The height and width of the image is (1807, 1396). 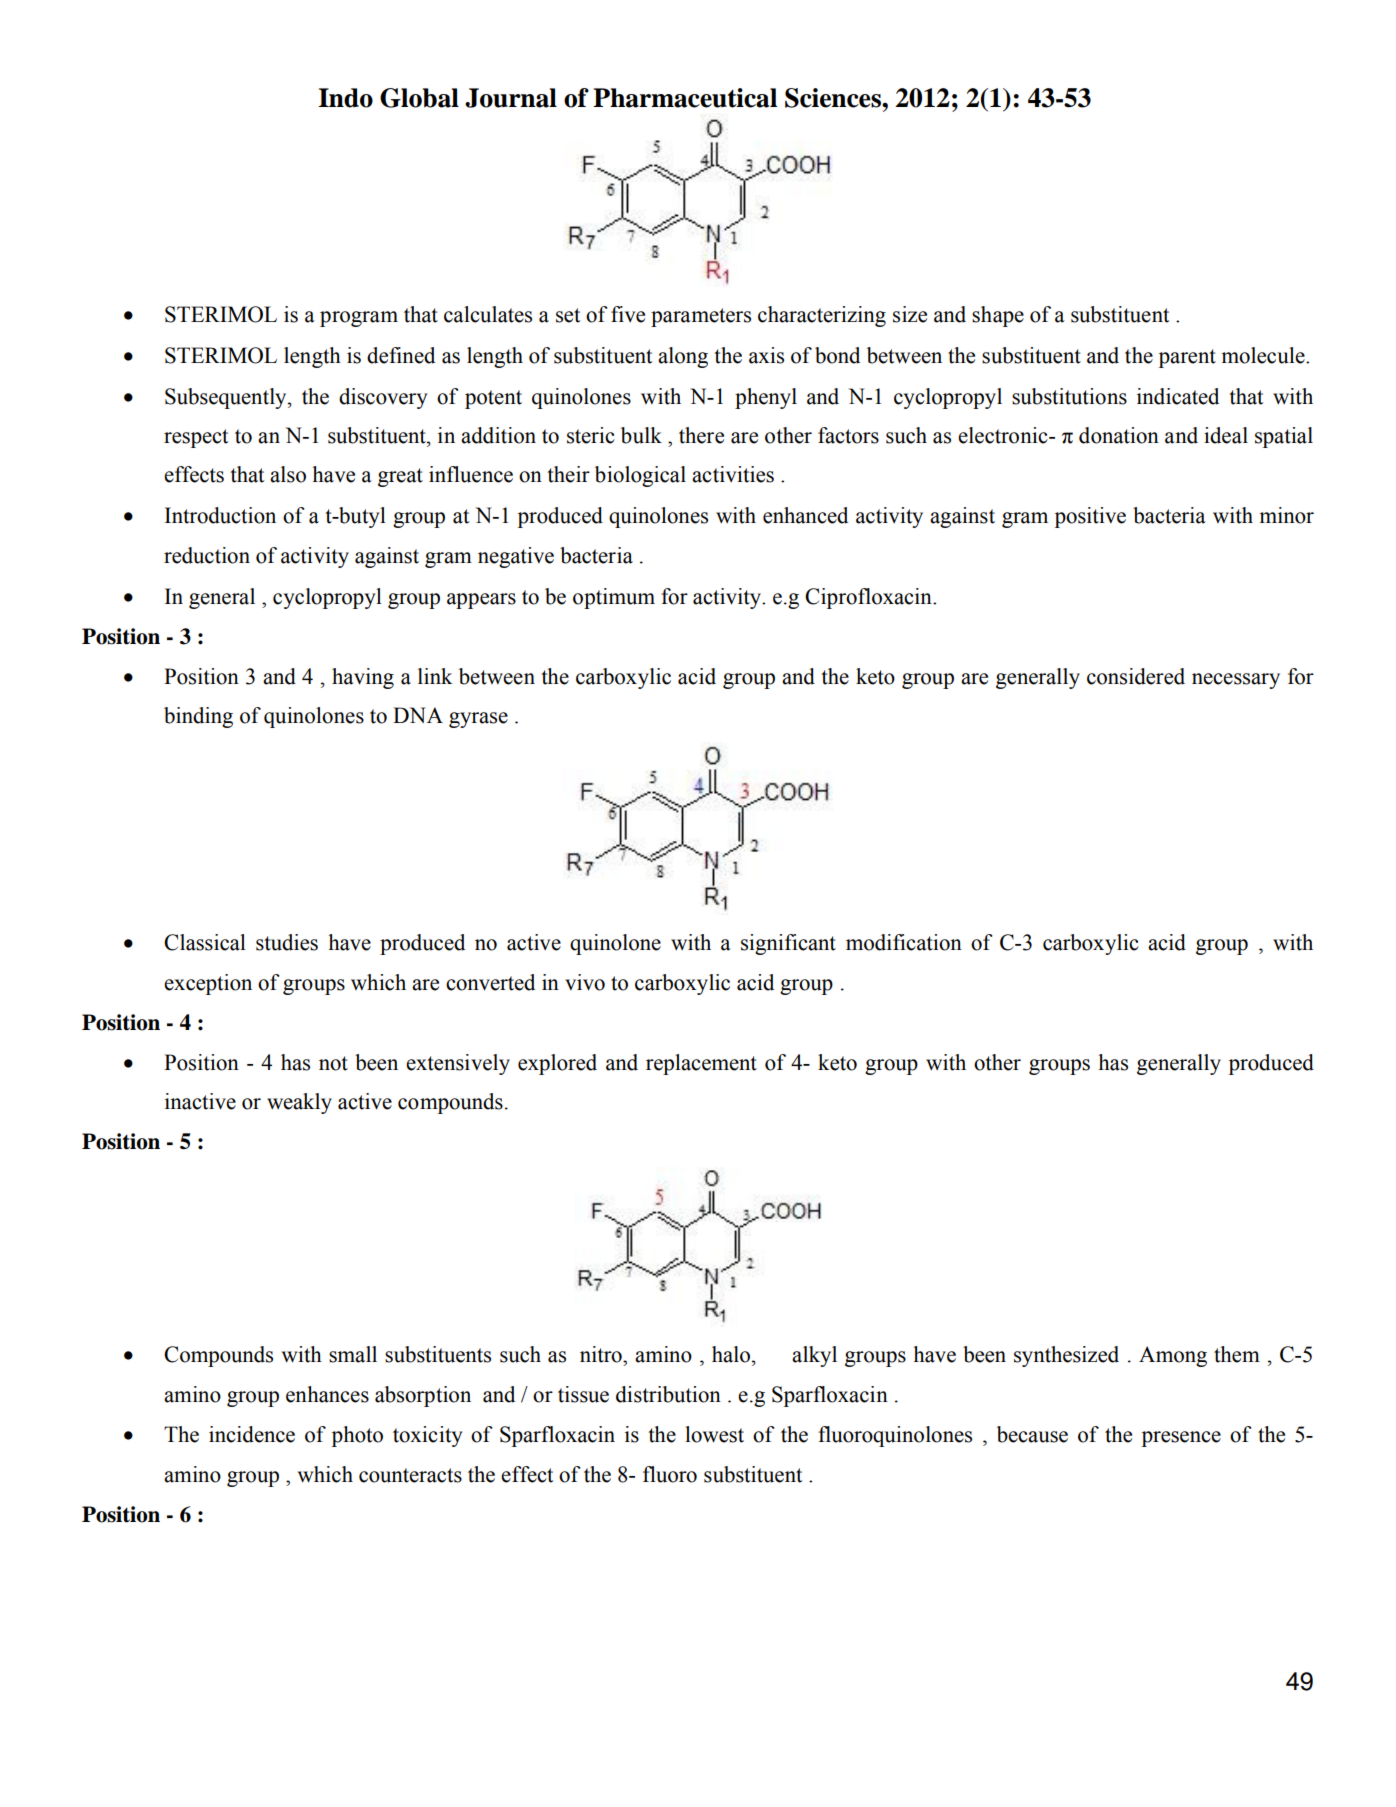 What do you see at coordinates (788, 944) in the image?
I see `significant` at bounding box center [788, 944].
